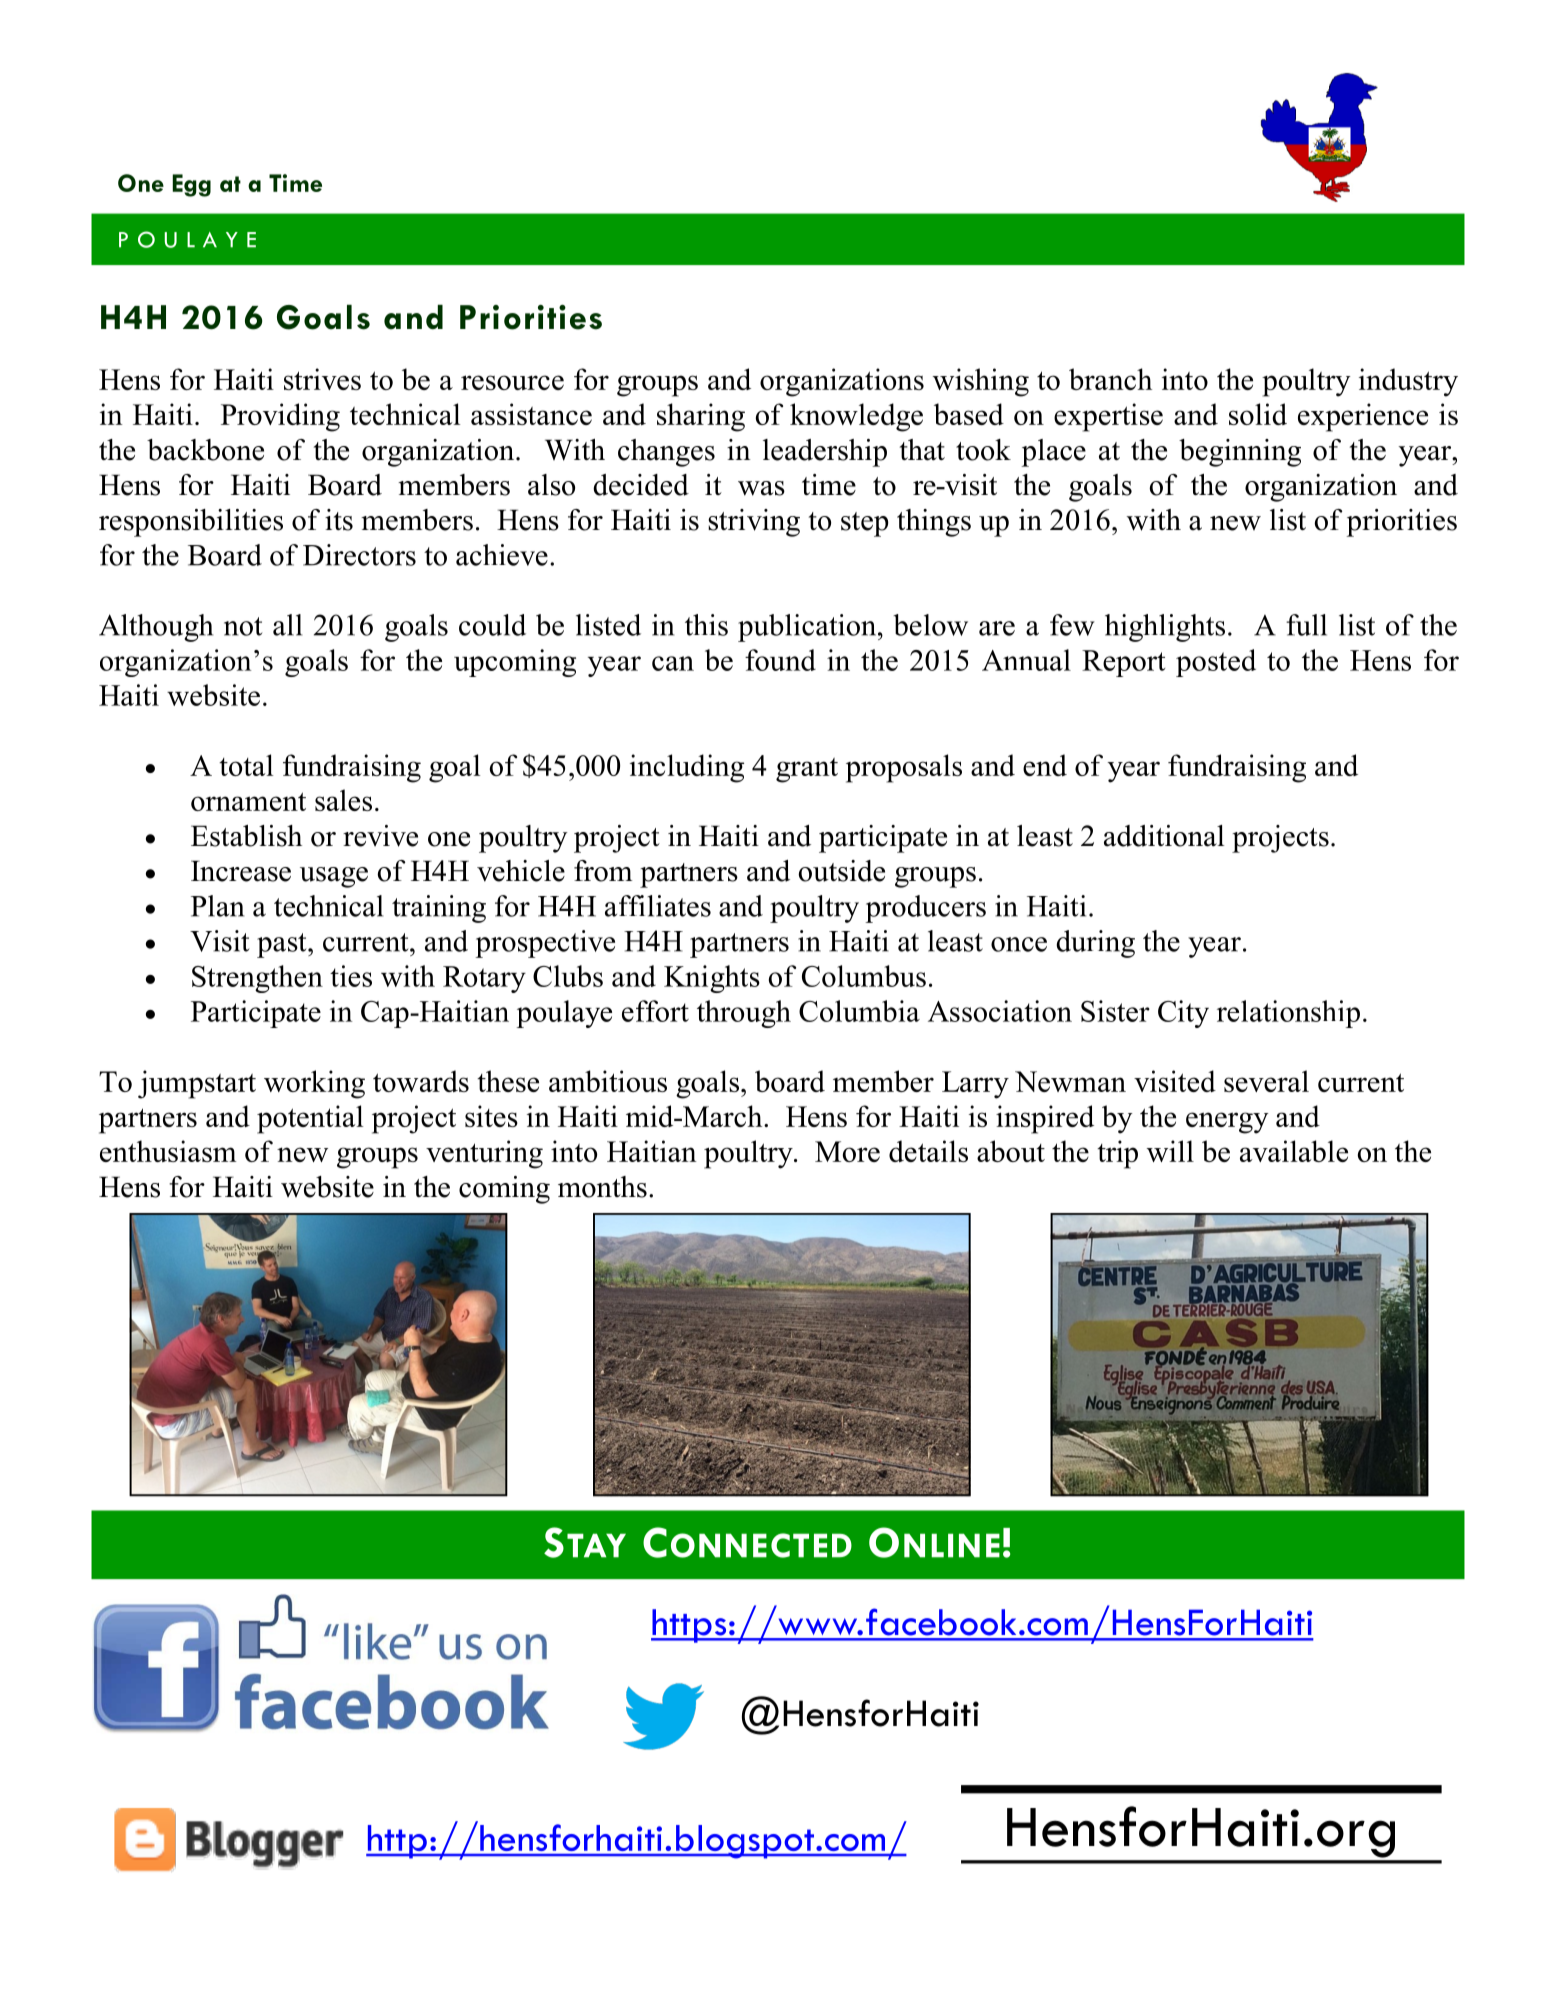  What do you see at coordinates (191, 185) in the image?
I see `Egg` at bounding box center [191, 185].
